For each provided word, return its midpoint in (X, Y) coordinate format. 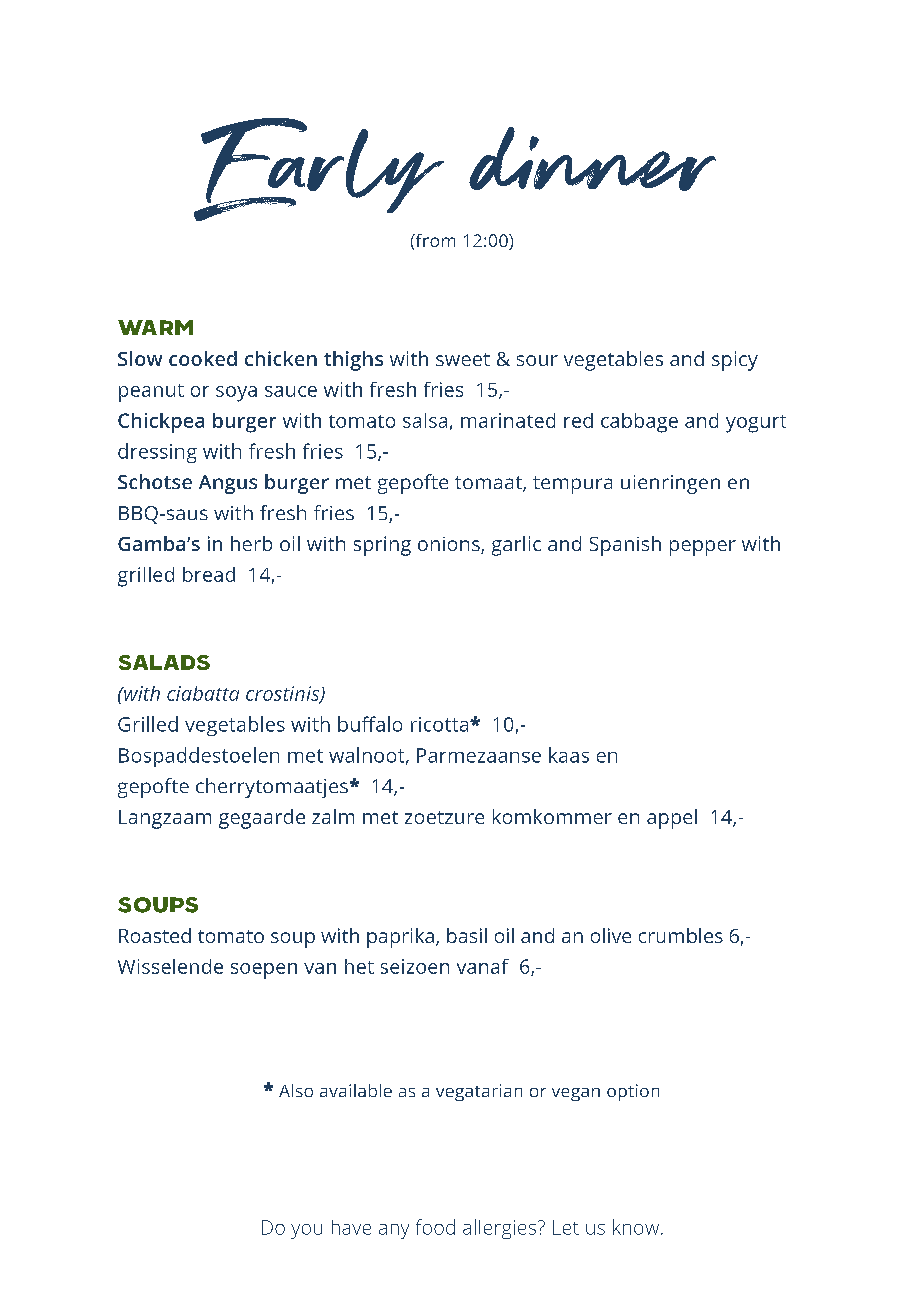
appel (672, 819)
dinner (592, 159)
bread (209, 574)
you (306, 1231)
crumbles (681, 935)
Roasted (155, 935)
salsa (425, 420)
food (435, 1227)
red (578, 420)
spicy (735, 361)
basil (467, 935)
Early (319, 169)
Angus (228, 484)
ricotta (441, 724)
